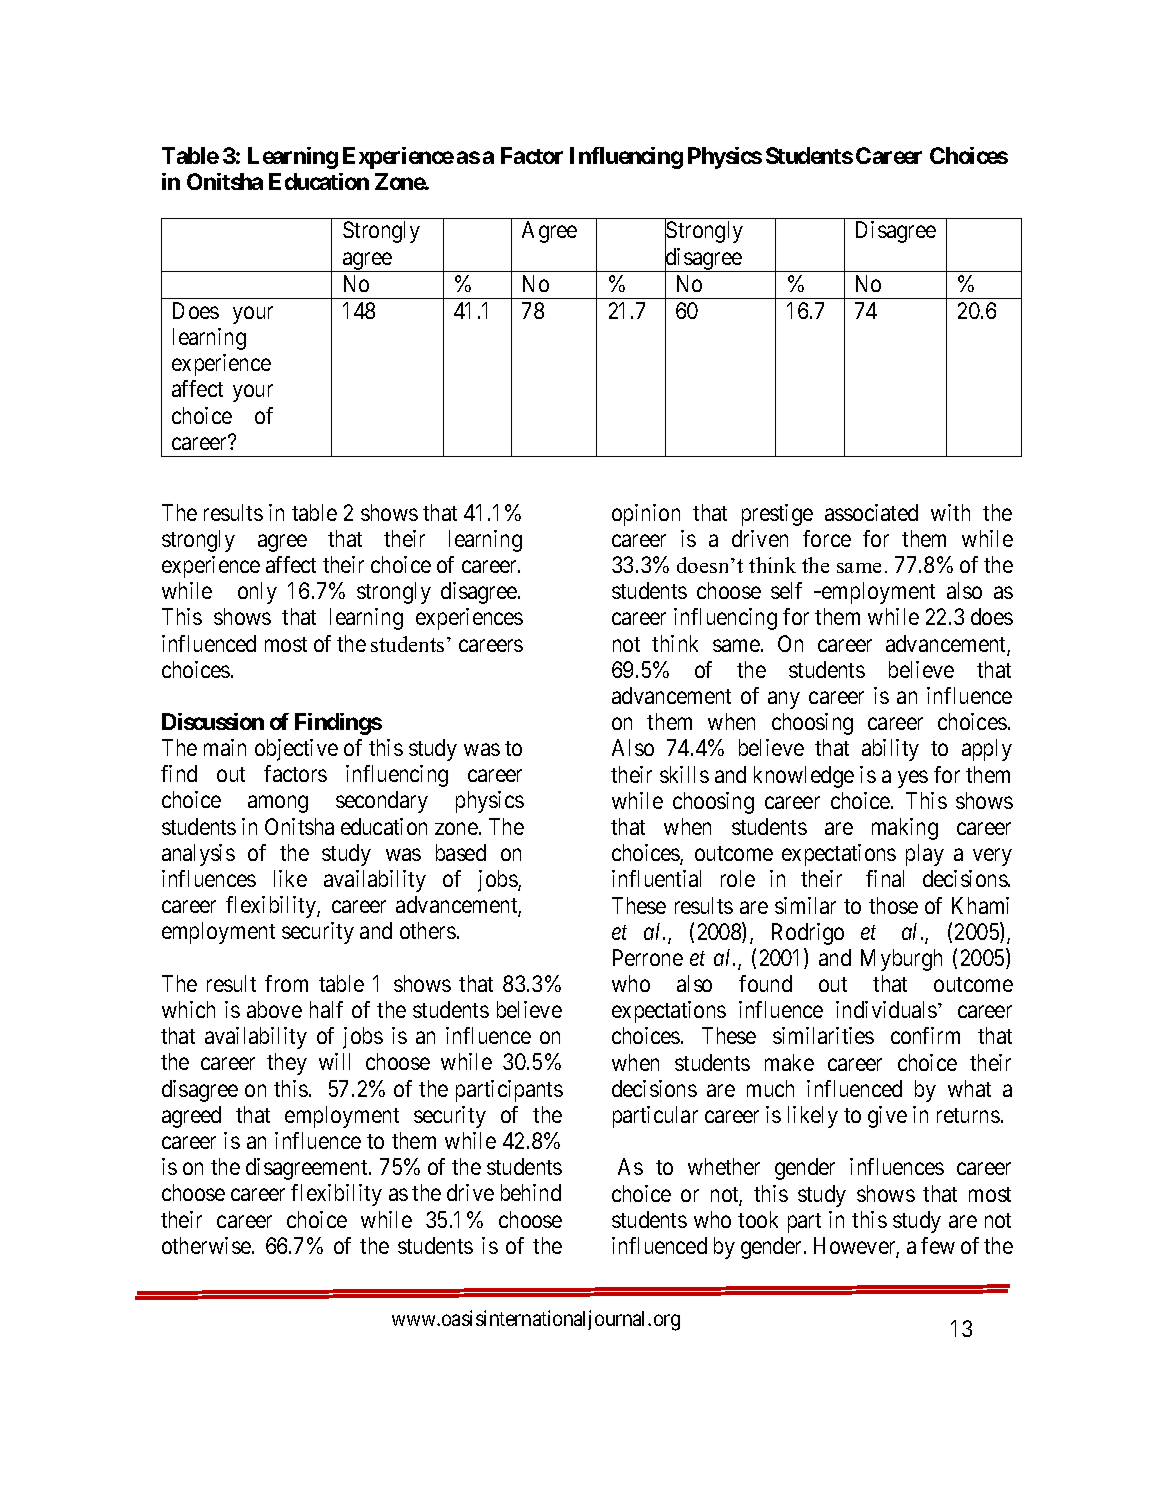 Image resolution: width=1161 pixels, height=1503 pixels. Describe the element at coordinates (938, 1245) in the document. I see `few` at that location.
